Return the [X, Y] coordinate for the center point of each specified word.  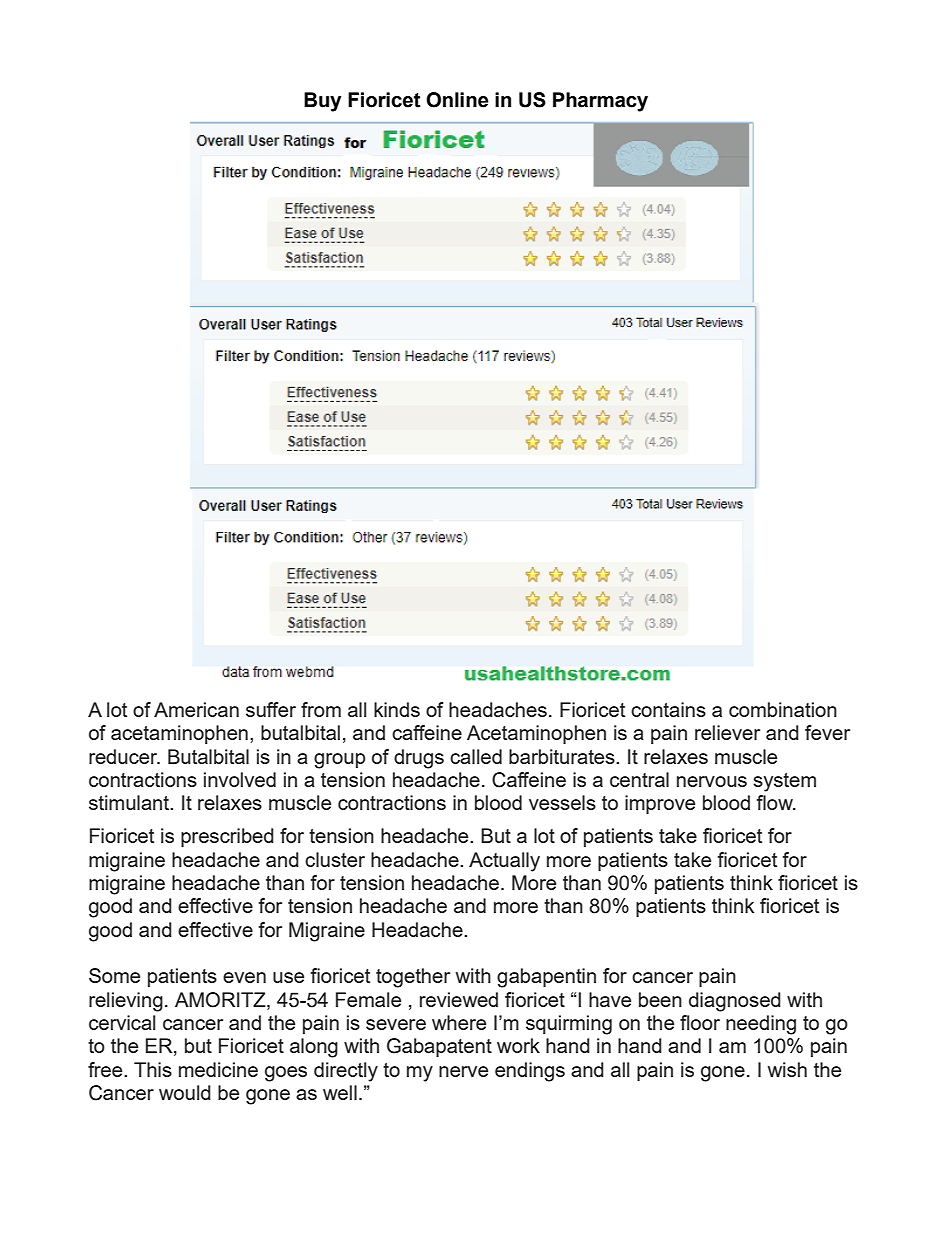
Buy [322, 102]
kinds [397, 709]
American [196, 709]
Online [457, 100]
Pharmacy [600, 102]
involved [240, 779]
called [476, 756]
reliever [727, 732]
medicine [218, 1069]
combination [783, 709]
